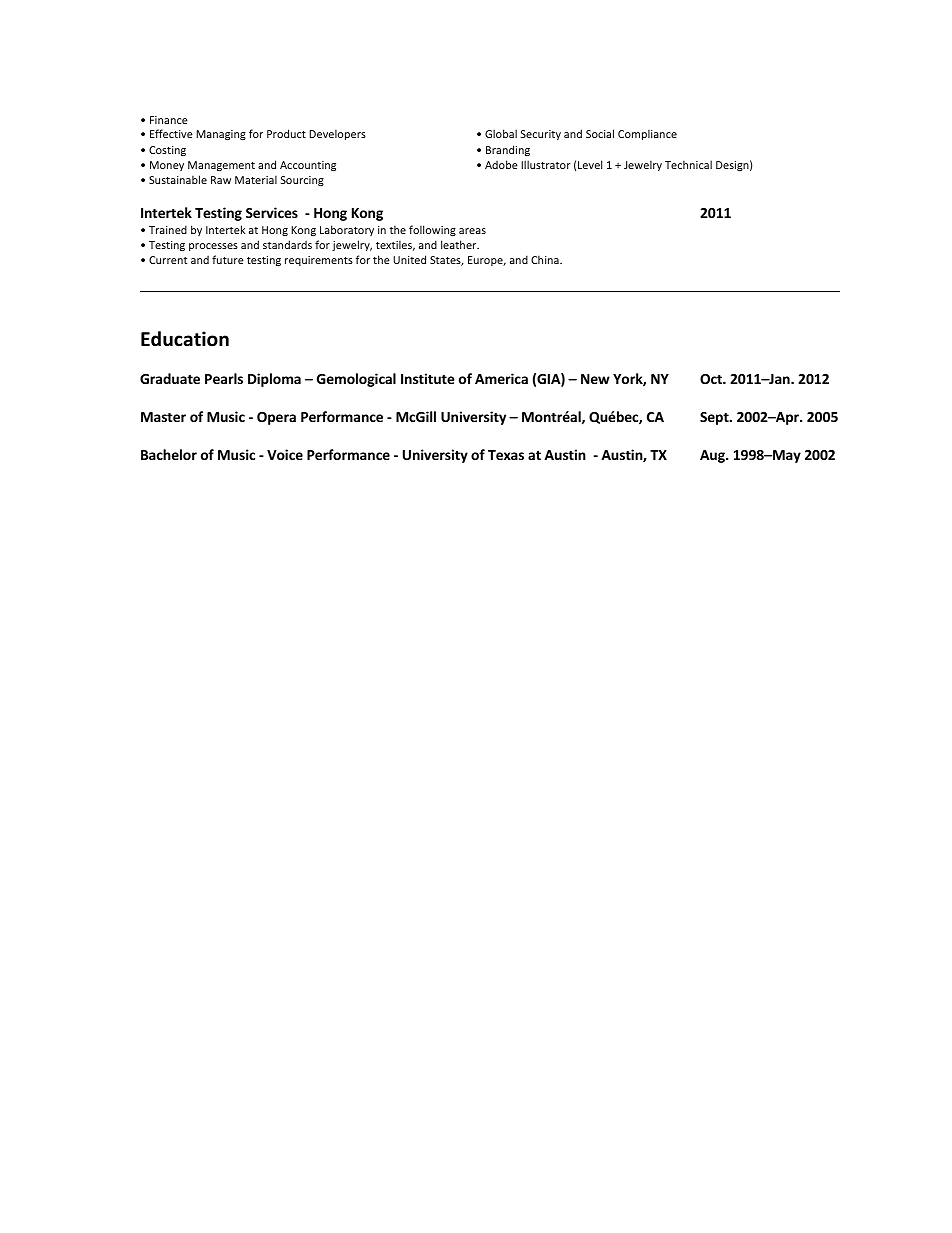 This document has width=952, height=1233. Describe the element at coordinates (285, 454) in the document. I see `Voice` at that location.
